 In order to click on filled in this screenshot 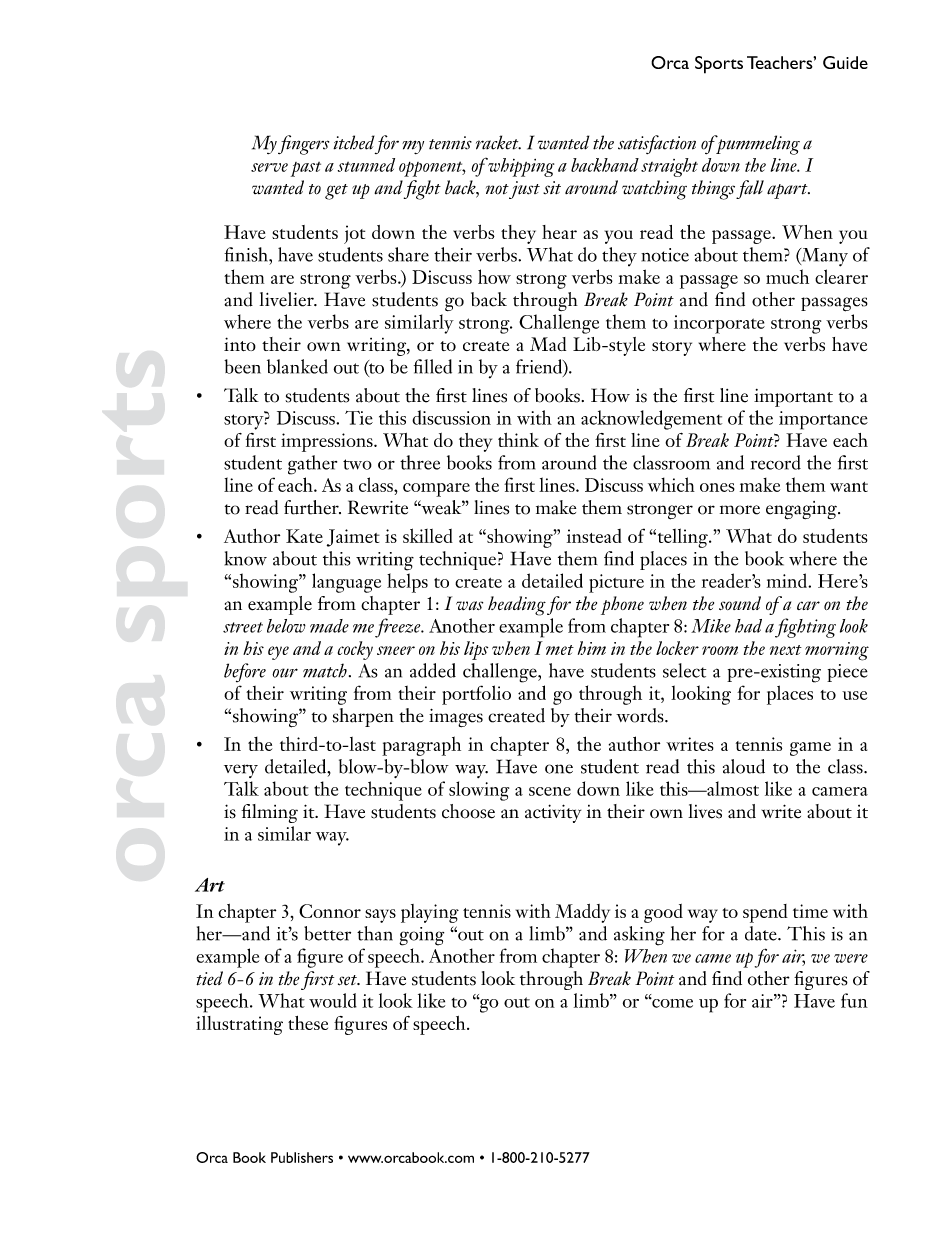, I will do `click(433, 366)`.
